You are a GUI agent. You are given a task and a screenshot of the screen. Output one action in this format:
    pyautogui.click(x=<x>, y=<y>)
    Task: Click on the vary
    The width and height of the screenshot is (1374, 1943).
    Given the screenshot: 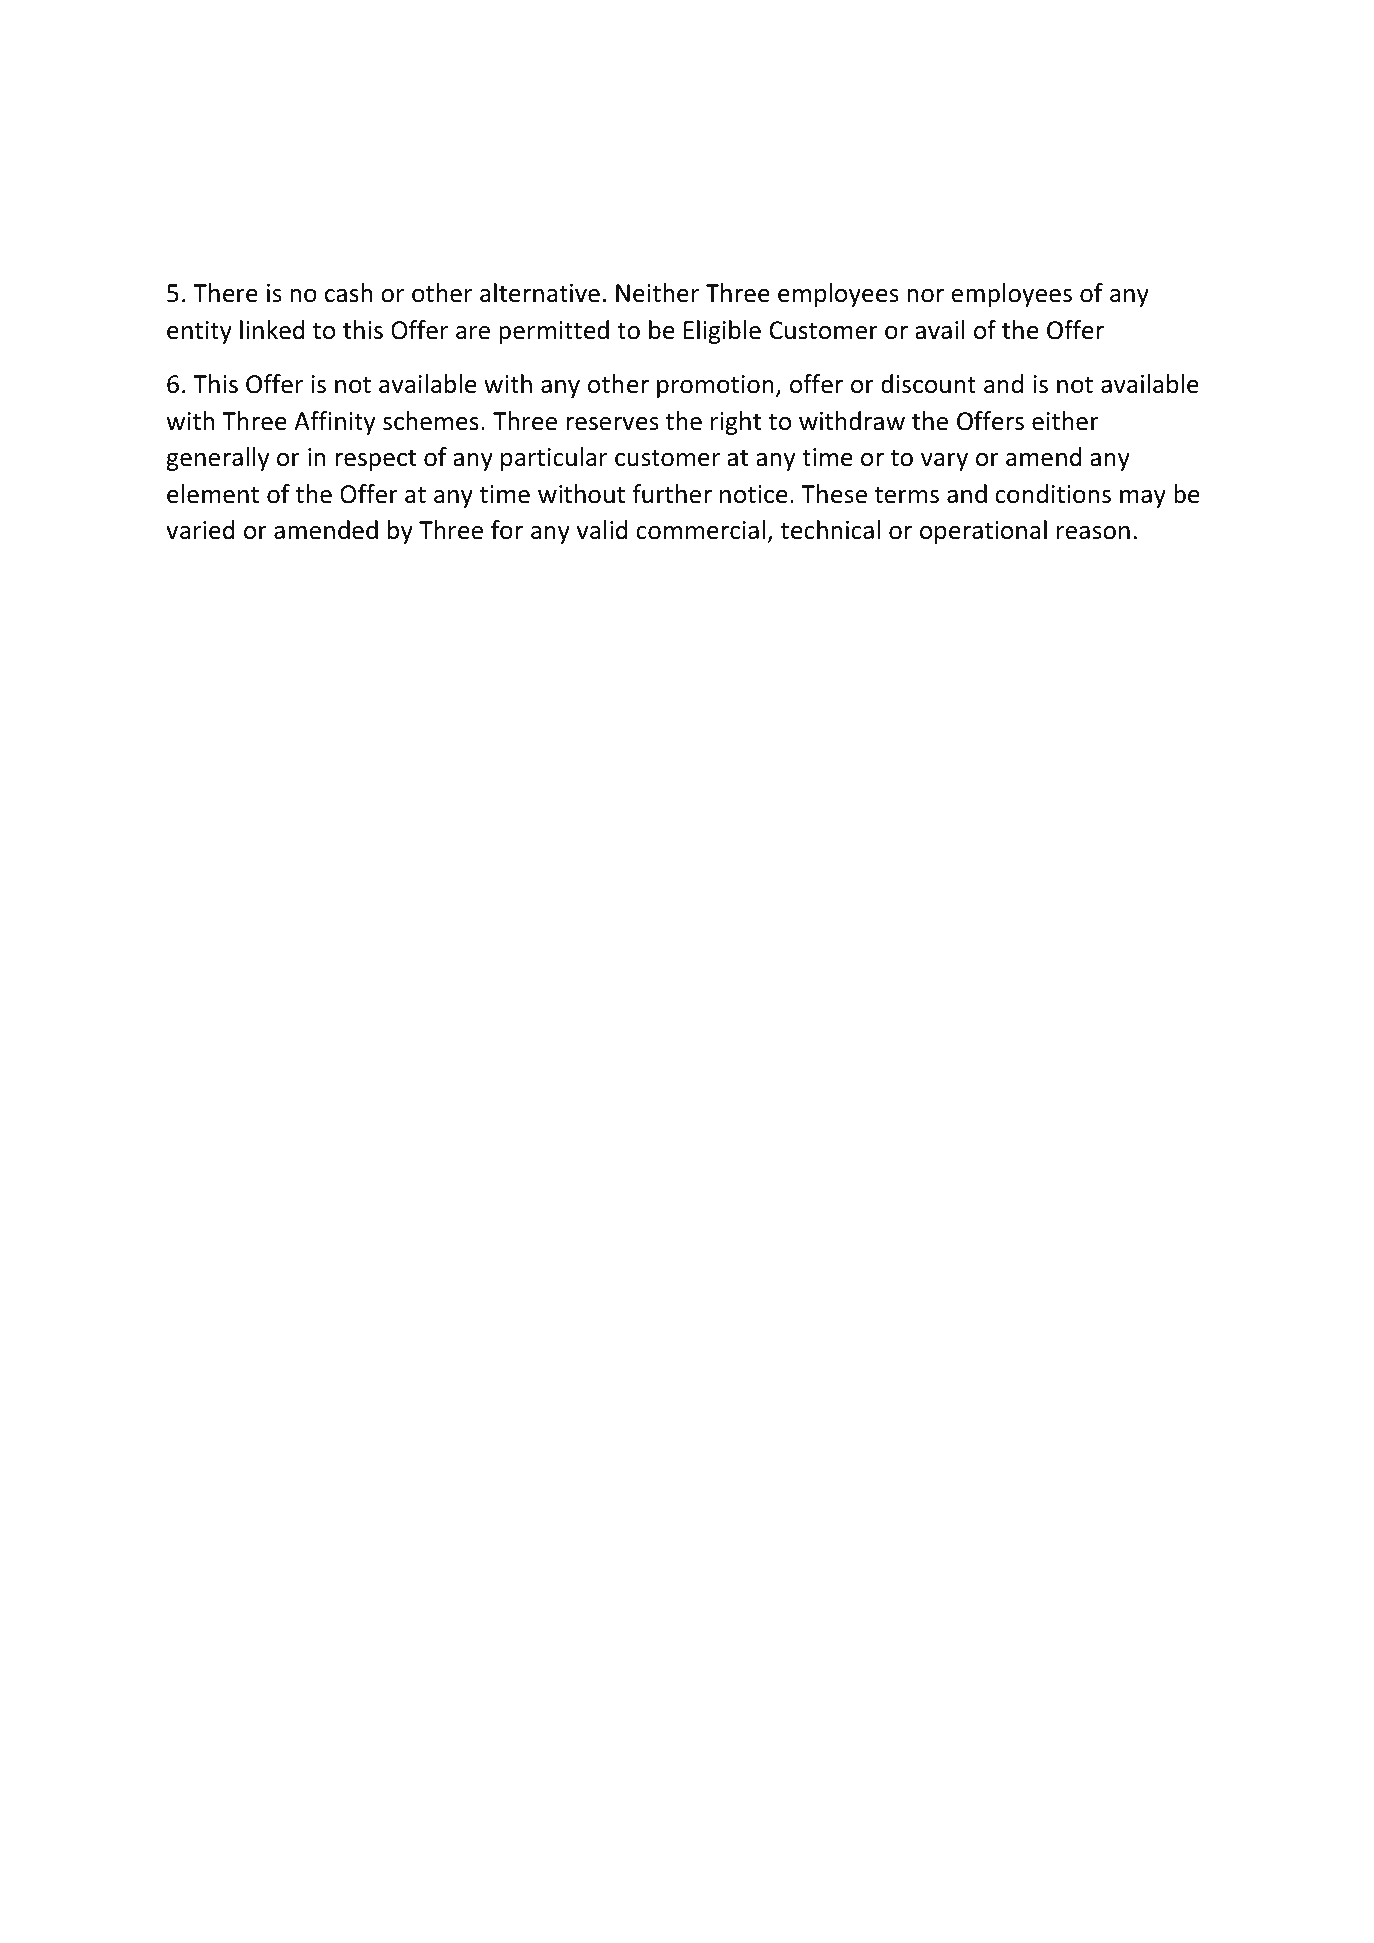 What is the action you would take?
    pyautogui.click(x=944, y=462)
